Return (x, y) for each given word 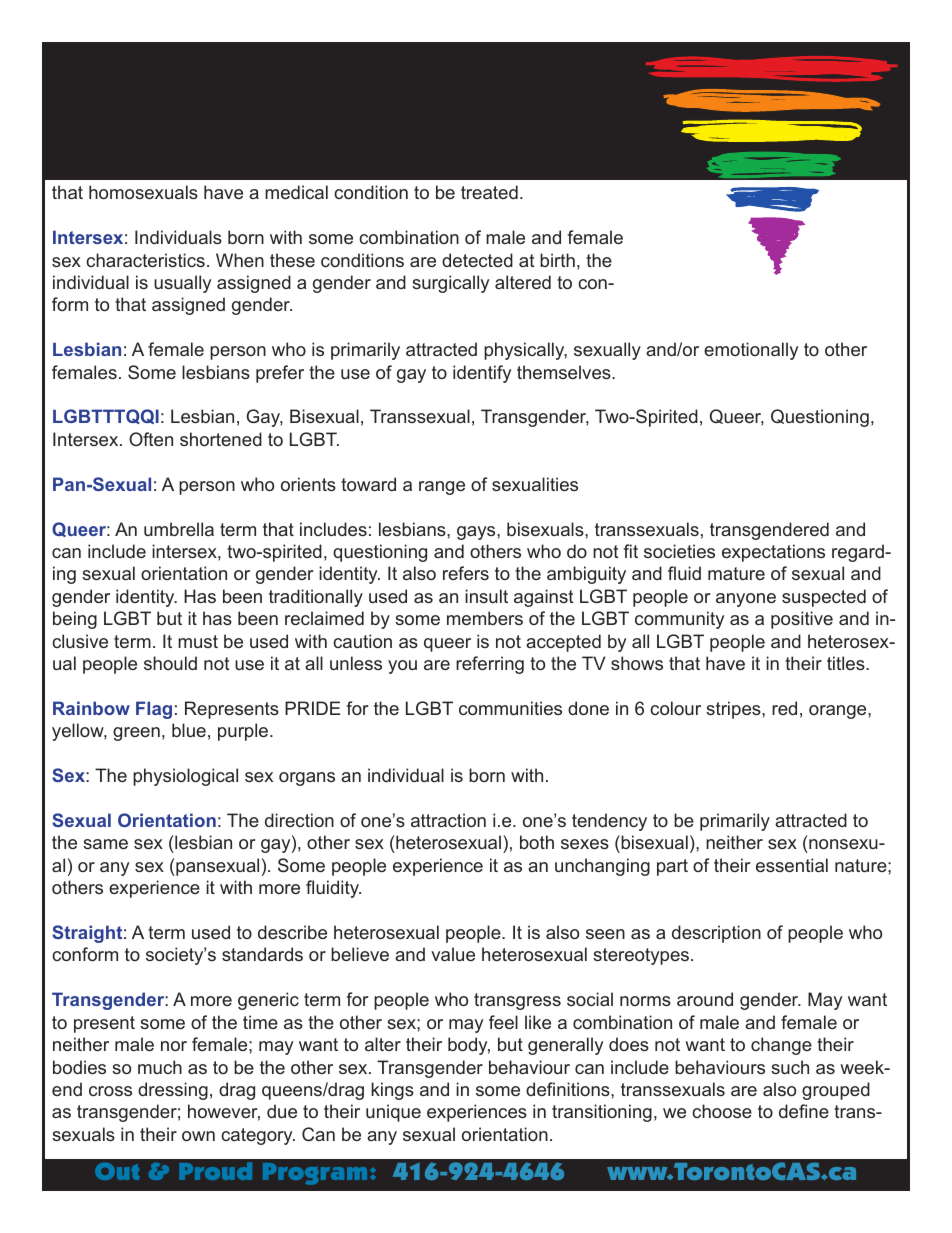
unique (393, 1113)
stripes (734, 710)
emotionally (751, 351)
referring (490, 665)
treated (489, 192)
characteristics (145, 260)
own (198, 1136)
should (170, 663)
